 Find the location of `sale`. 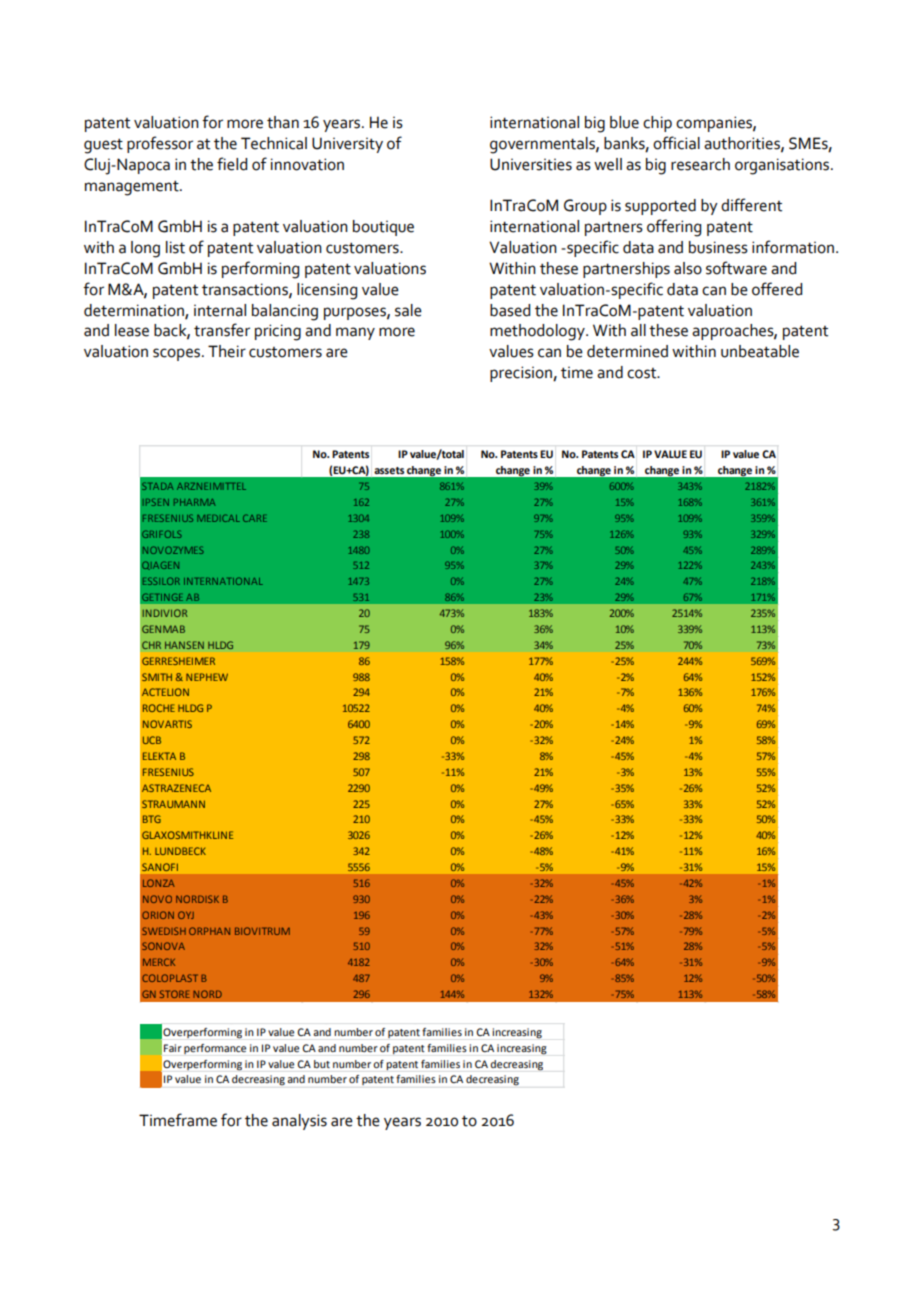

sale is located at coordinates (408, 310).
